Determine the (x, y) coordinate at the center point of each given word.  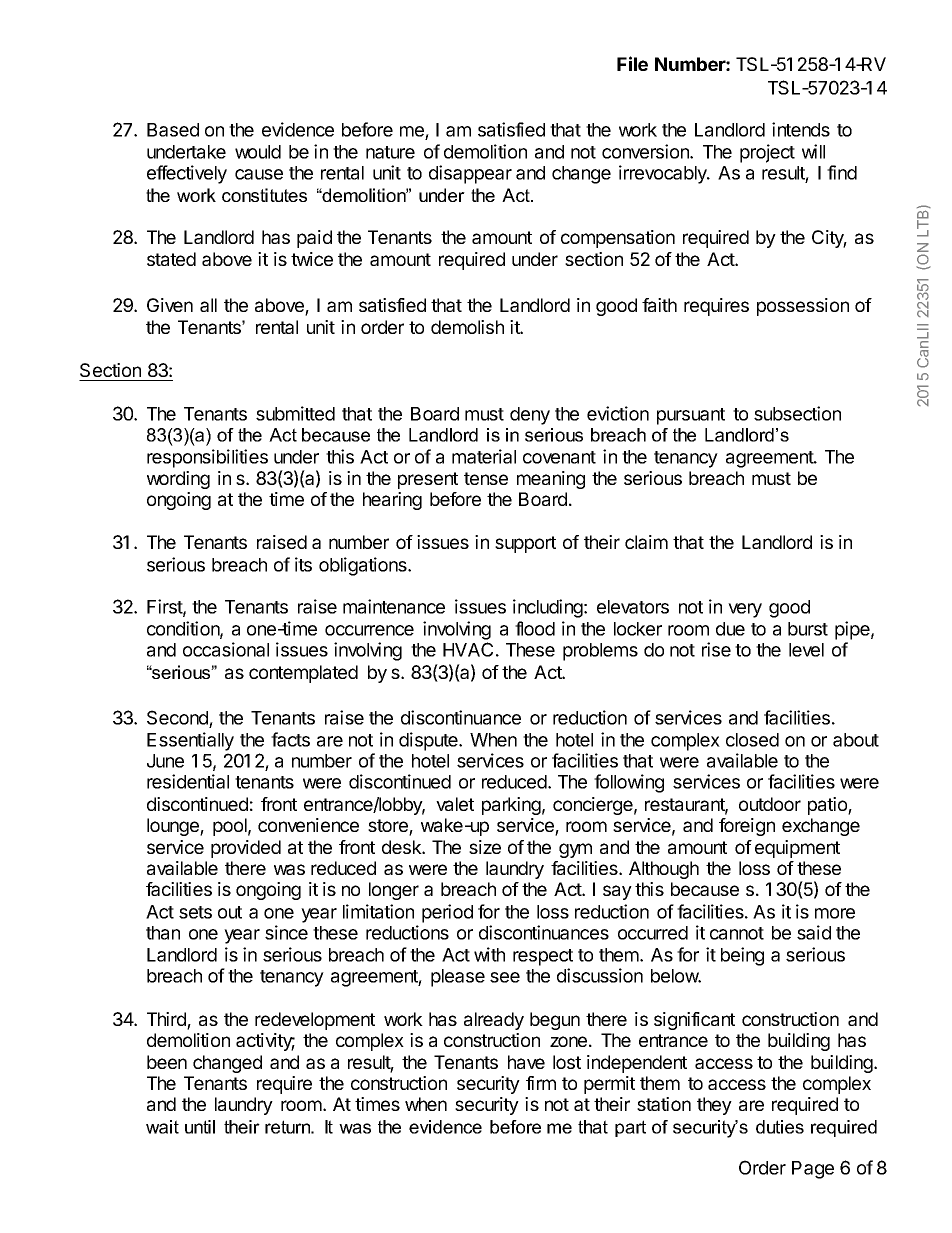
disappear (470, 174)
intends (801, 129)
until (200, 1127)
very (745, 610)
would (258, 152)
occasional (226, 649)
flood (535, 628)
